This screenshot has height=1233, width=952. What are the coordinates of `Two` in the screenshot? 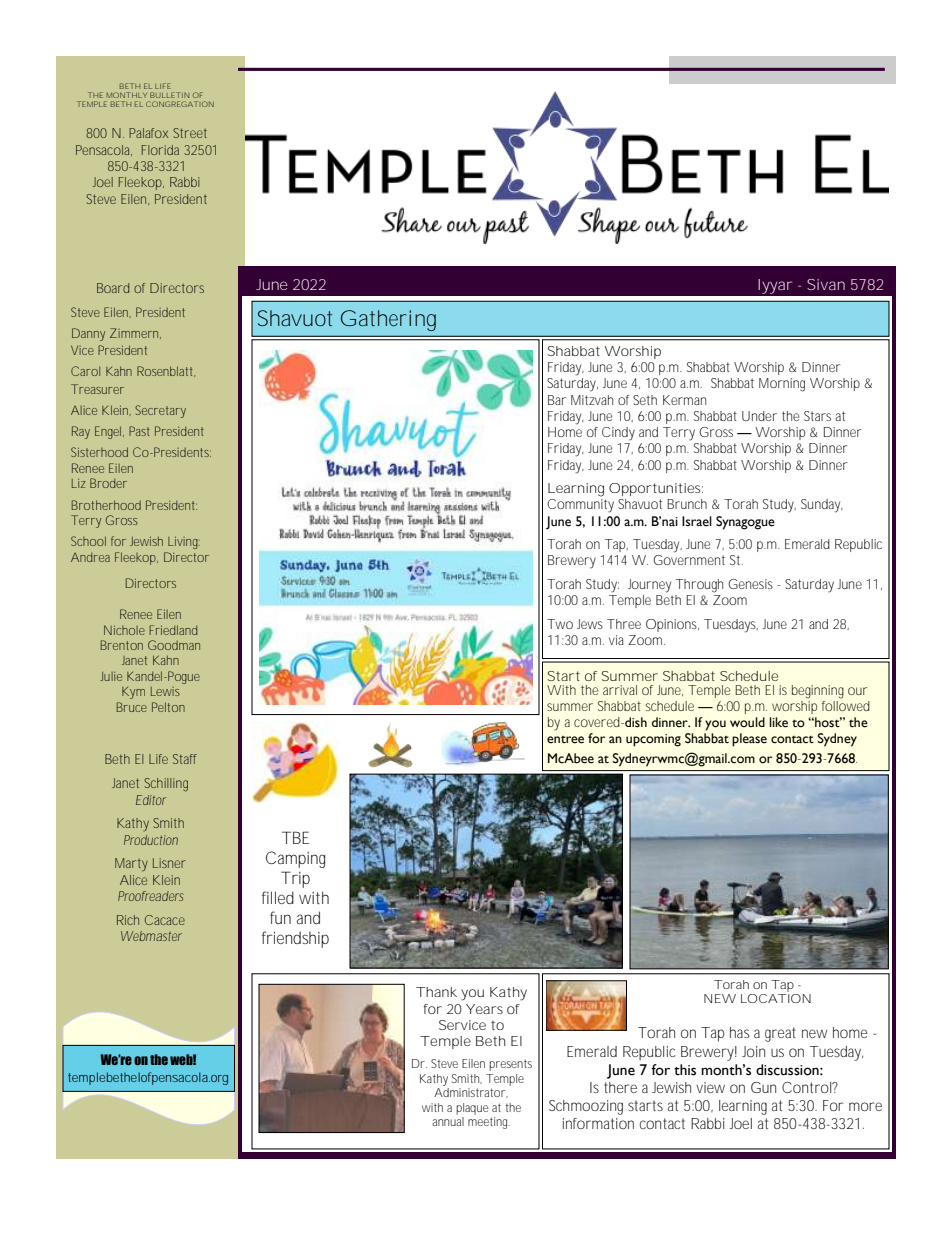 It's located at (560, 624).
